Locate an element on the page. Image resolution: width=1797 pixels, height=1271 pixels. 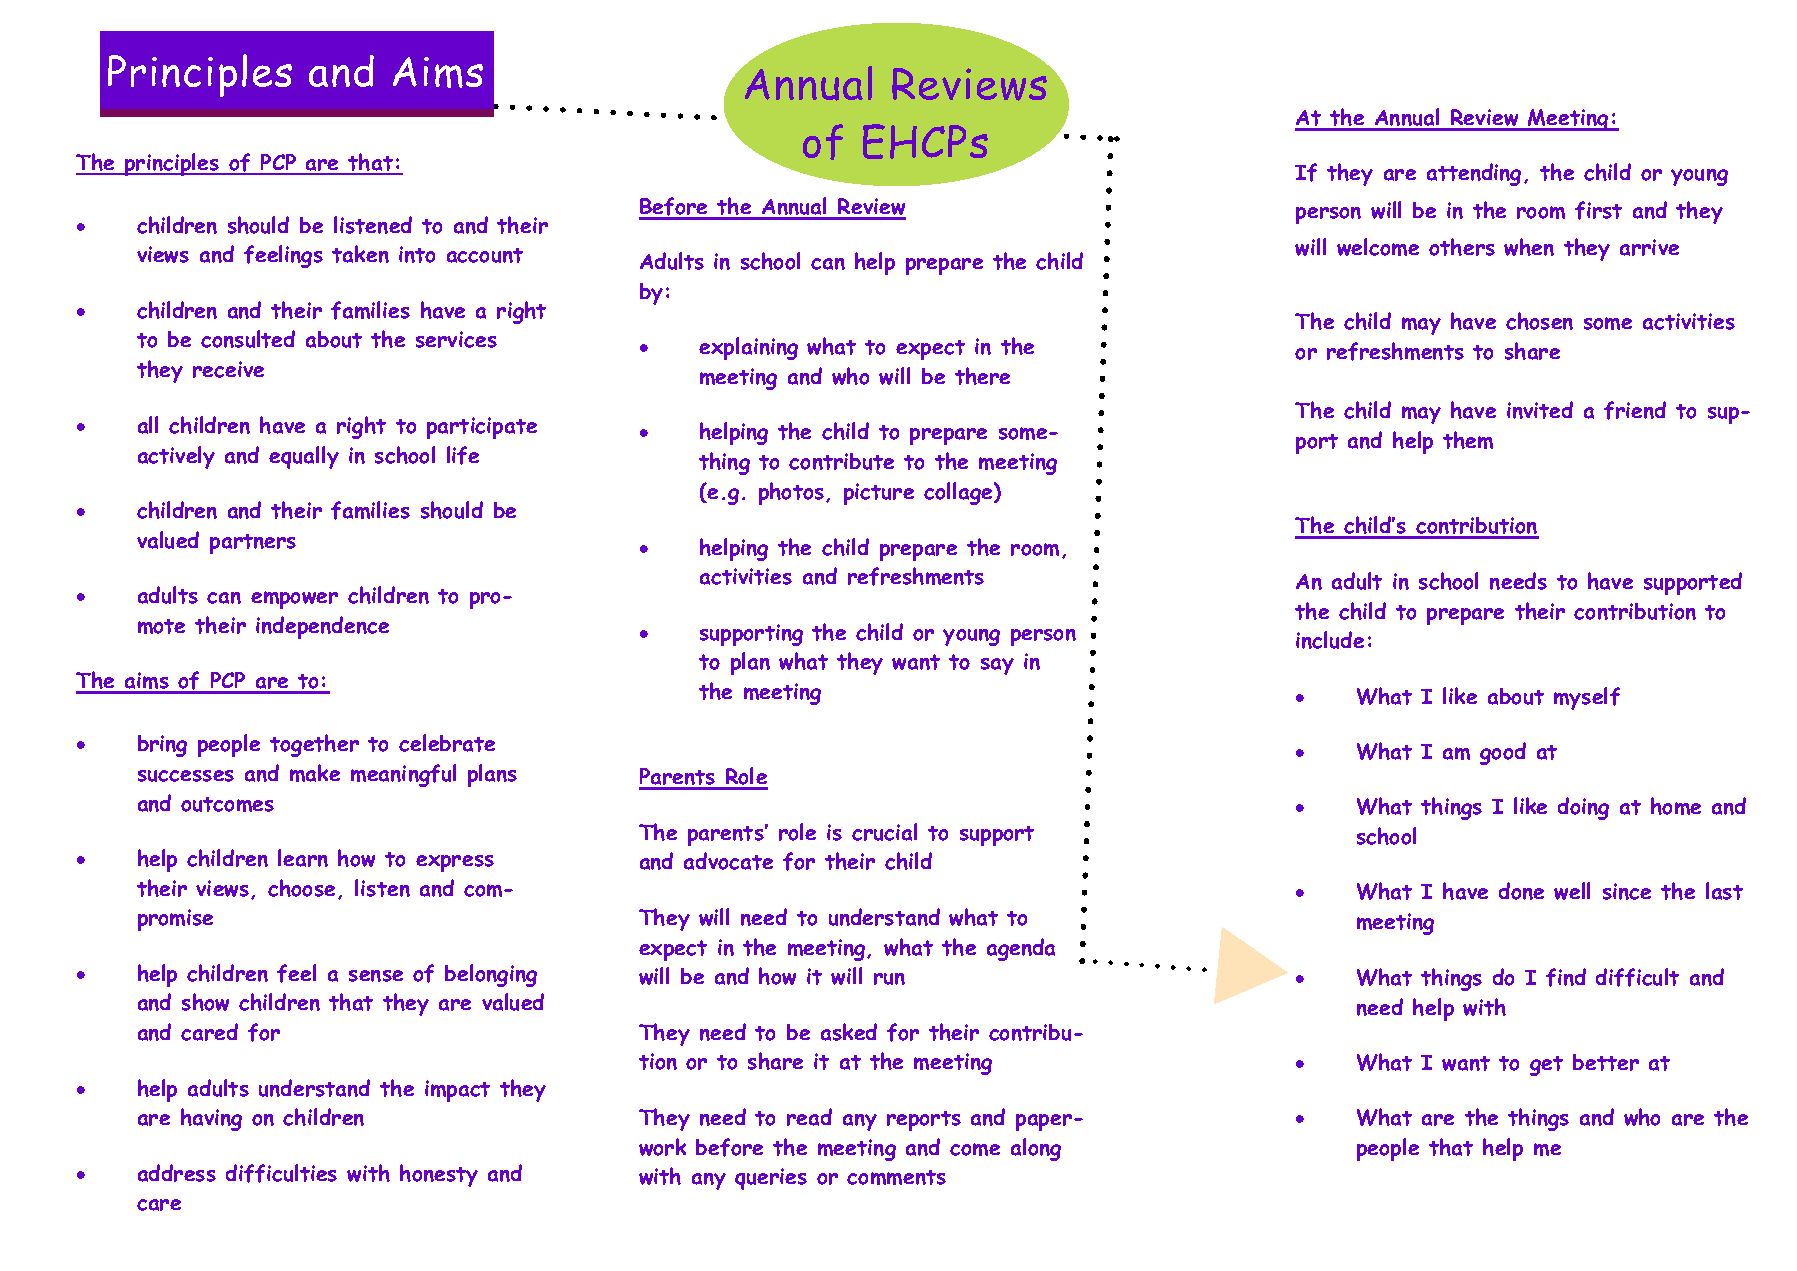
account is located at coordinates (485, 255).
